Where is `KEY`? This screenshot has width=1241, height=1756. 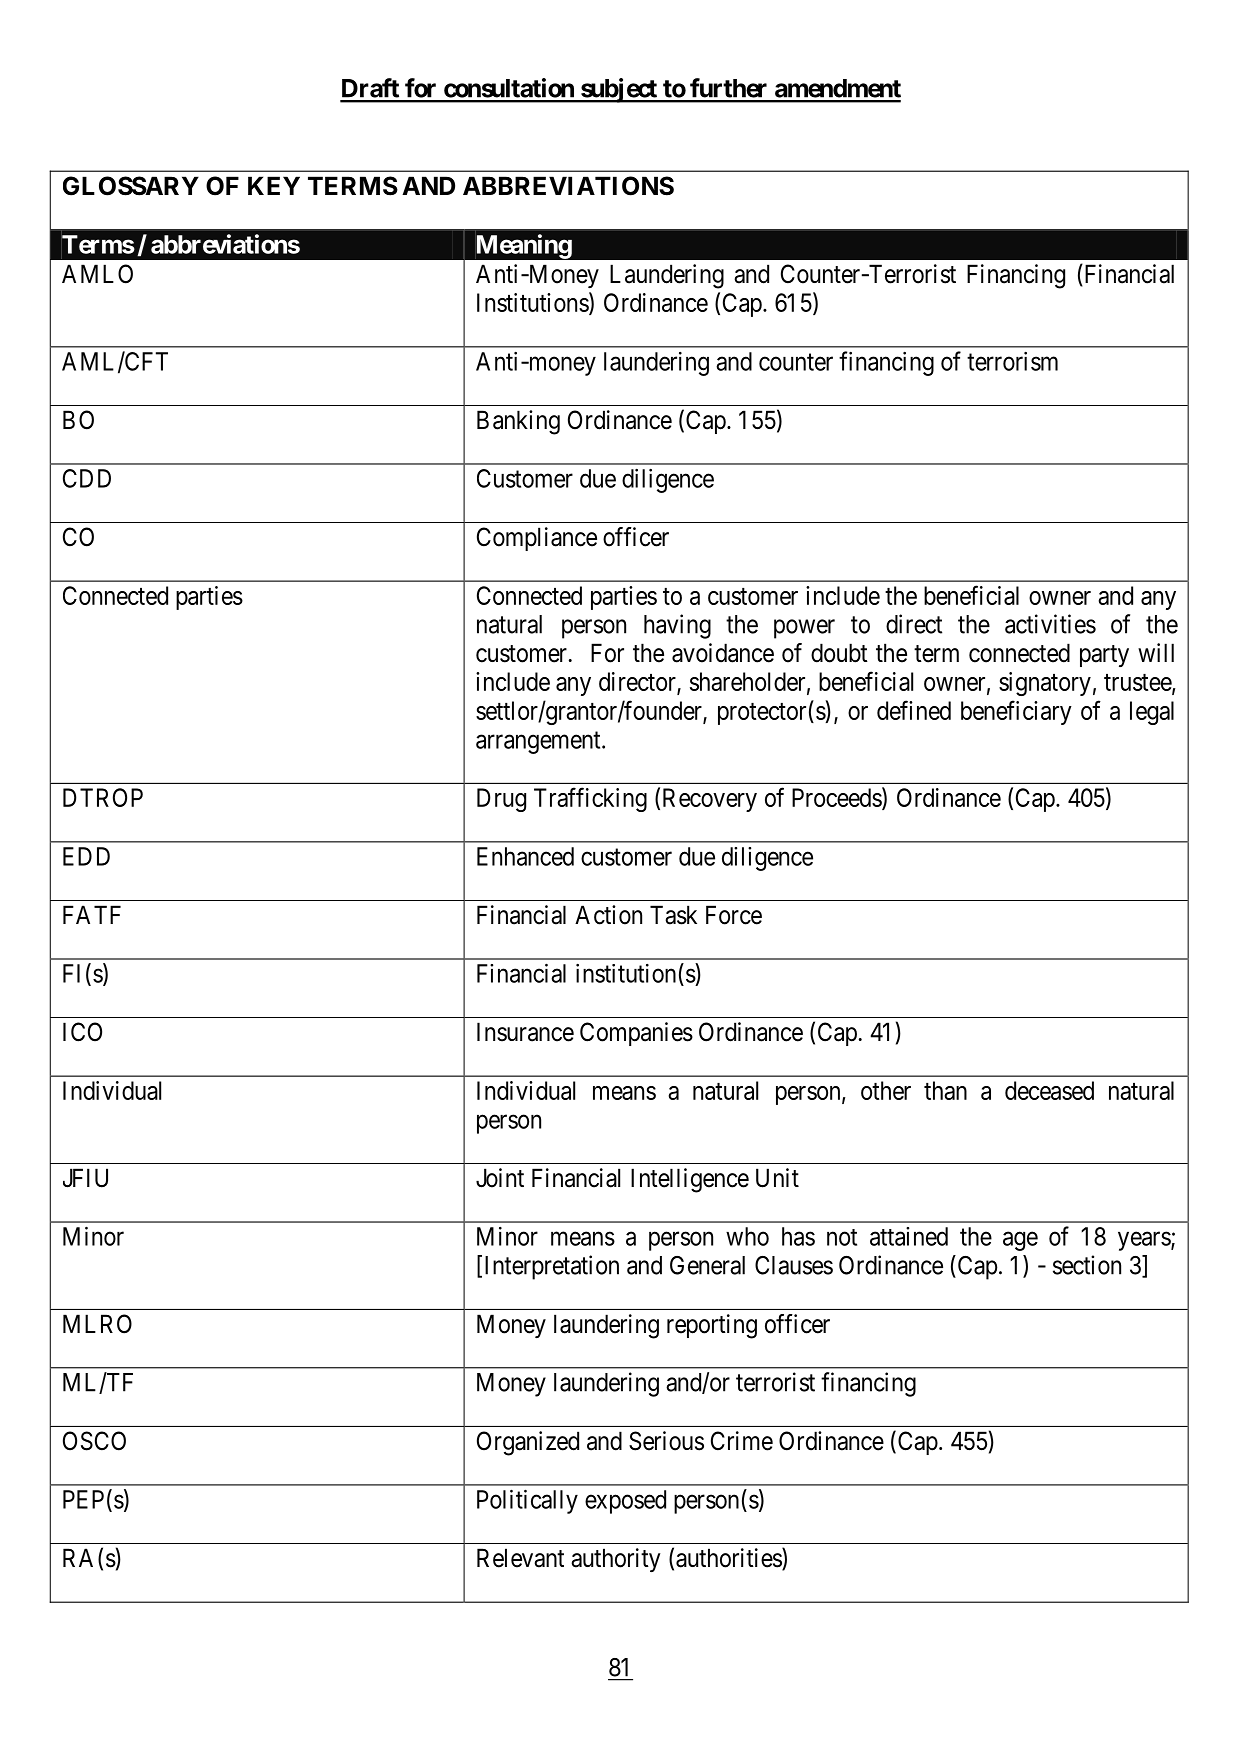
KEY is located at coordinates (274, 185).
